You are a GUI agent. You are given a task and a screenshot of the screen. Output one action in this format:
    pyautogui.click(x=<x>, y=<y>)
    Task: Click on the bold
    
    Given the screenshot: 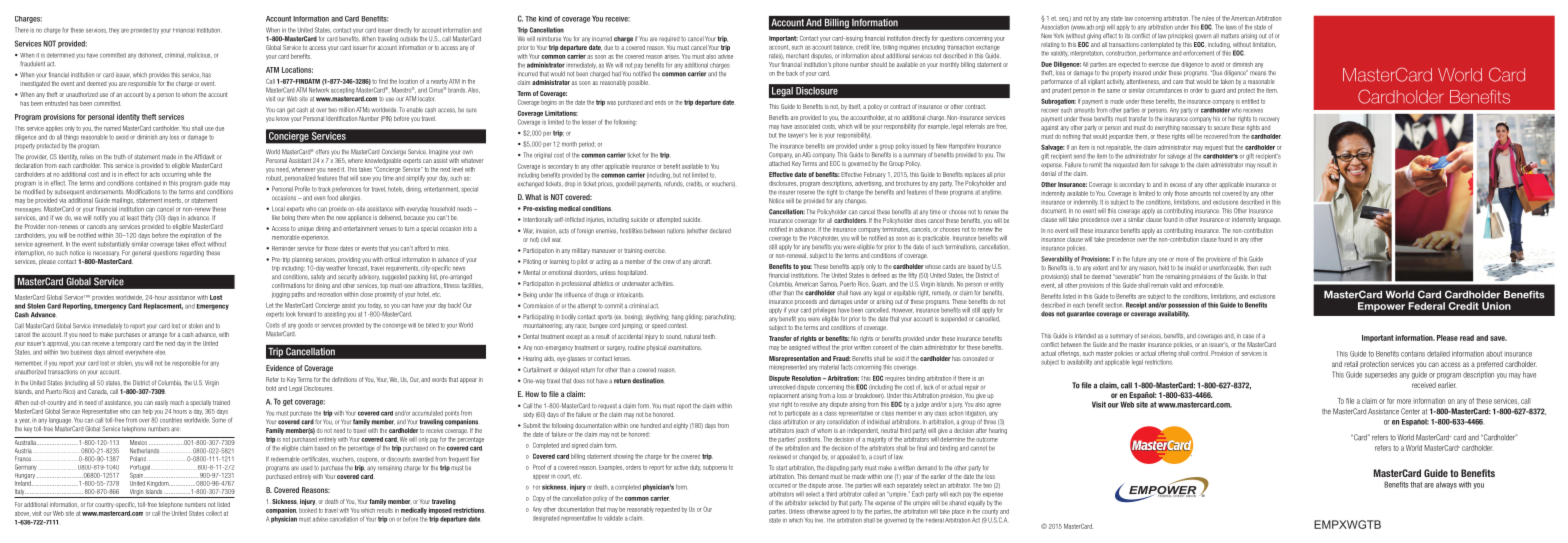 What is the action you would take?
    pyautogui.click(x=271, y=388)
